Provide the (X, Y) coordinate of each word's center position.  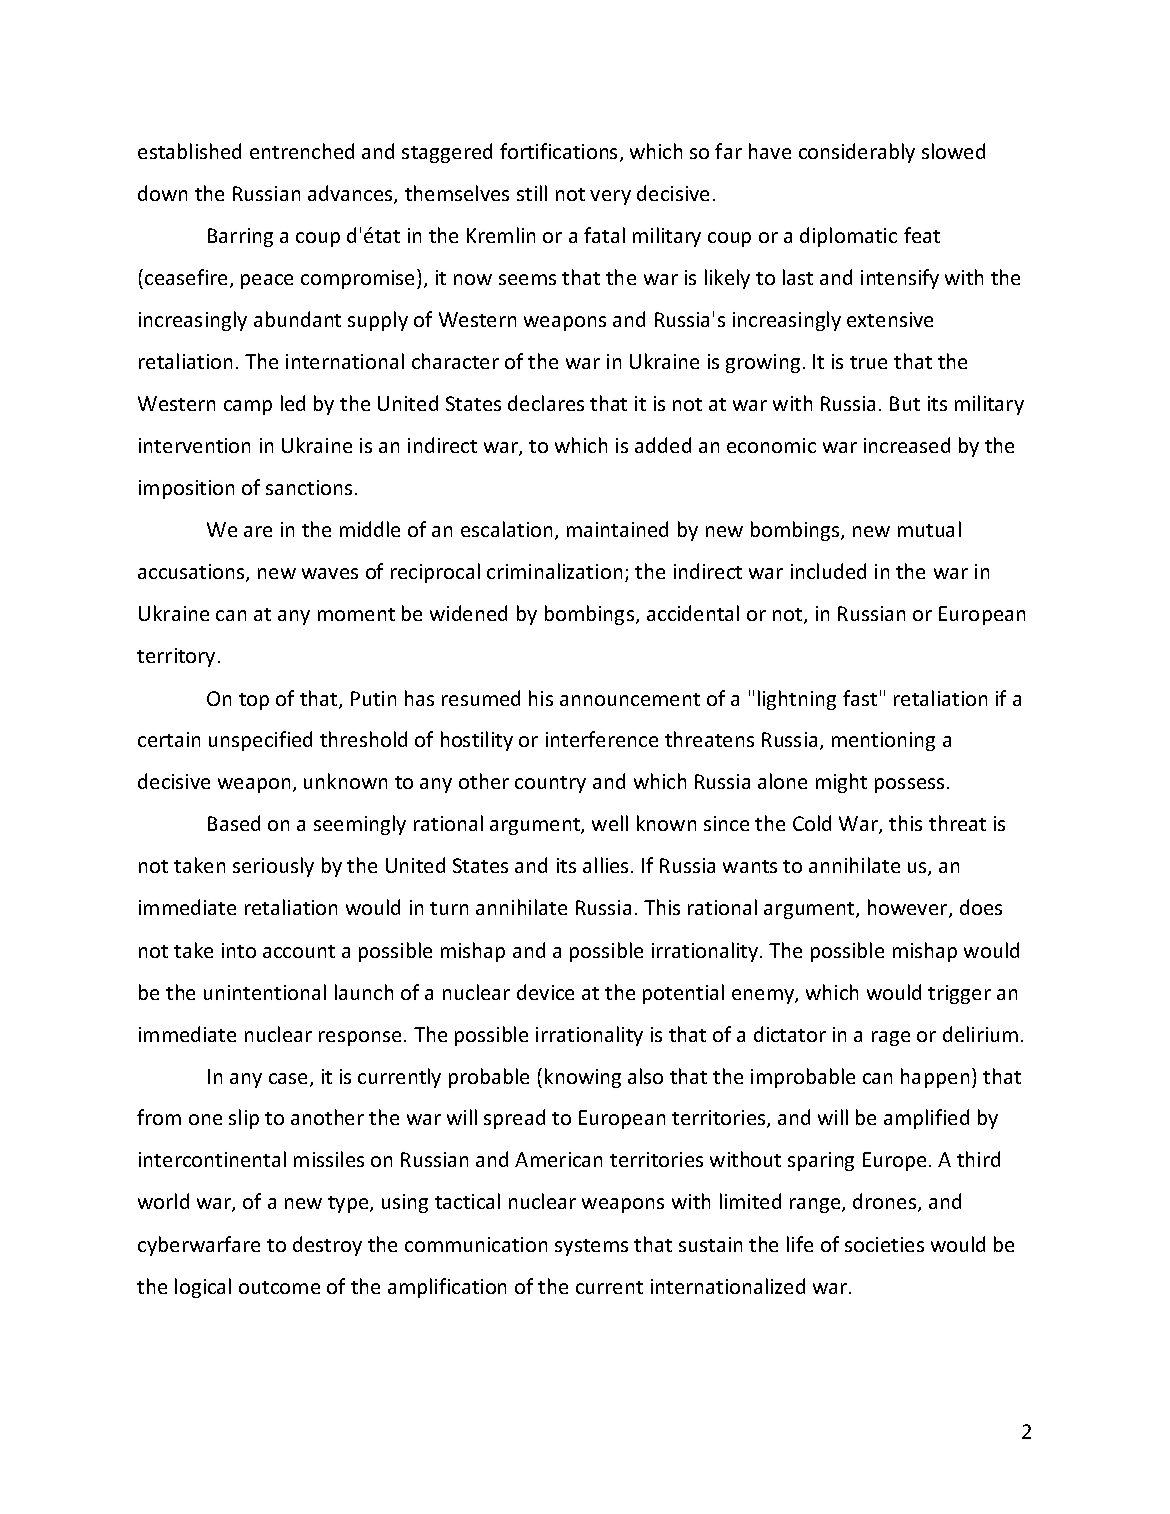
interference (602, 739)
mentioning (883, 741)
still (532, 193)
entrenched (302, 151)
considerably (857, 153)
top (254, 701)
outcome (279, 1287)
